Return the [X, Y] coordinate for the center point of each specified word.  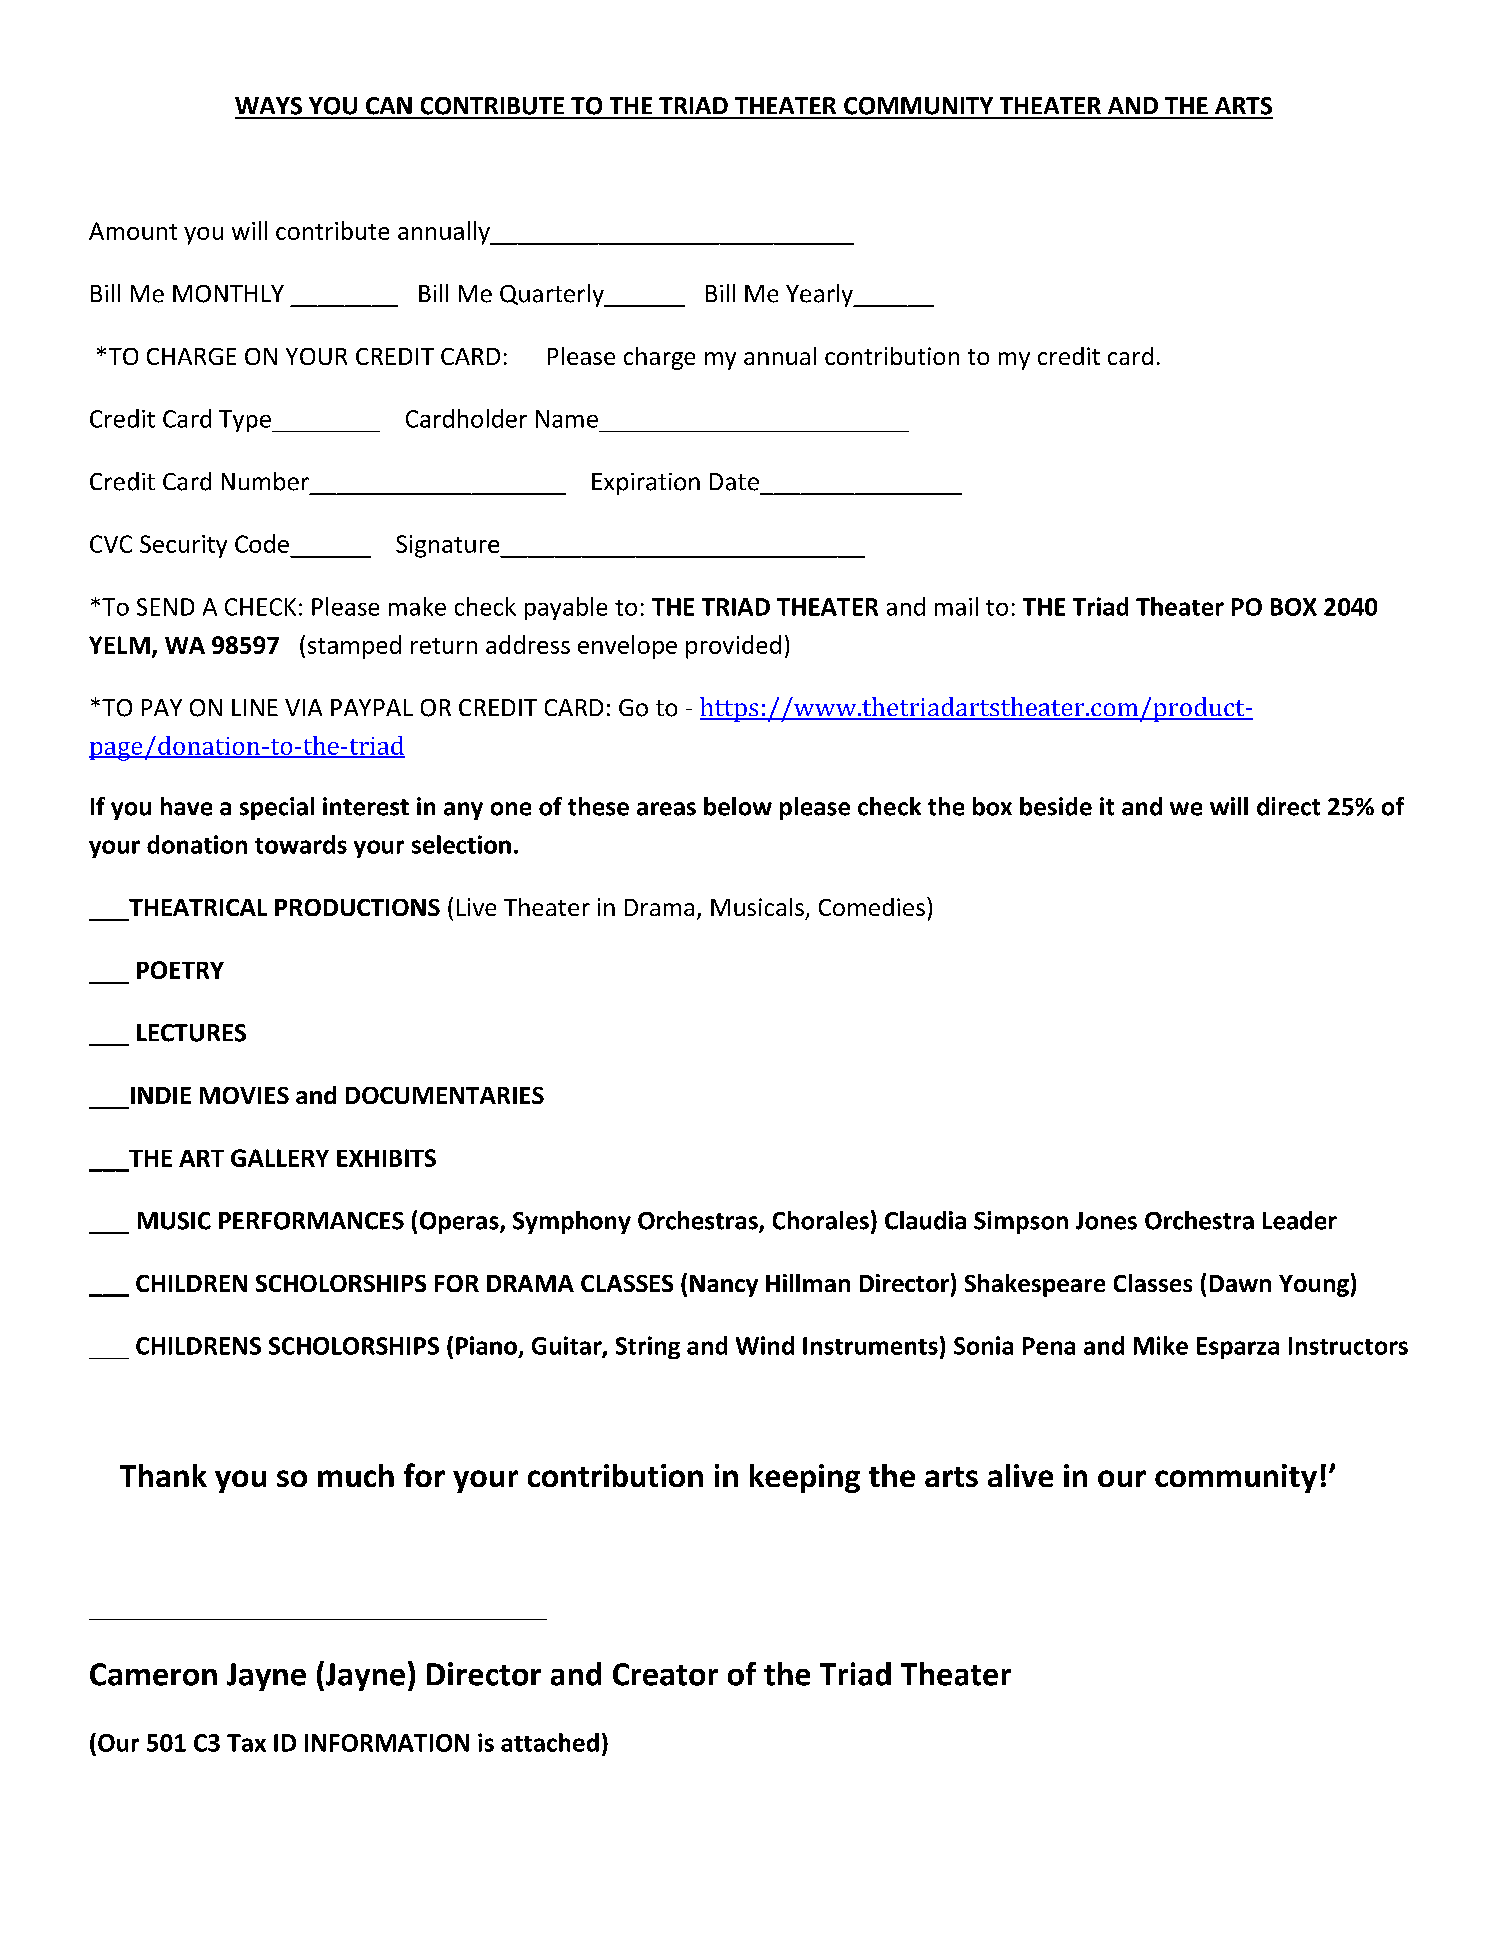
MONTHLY [228, 294]
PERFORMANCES [311, 1221]
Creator [665, 1674]
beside [1056, 806]
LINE [255, 707]
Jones [1106, 1221]
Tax [246, 1743]
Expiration [646, 484]
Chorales [821, 1220]
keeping [805, 1478]
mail [956, 606]
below [738, 806]
